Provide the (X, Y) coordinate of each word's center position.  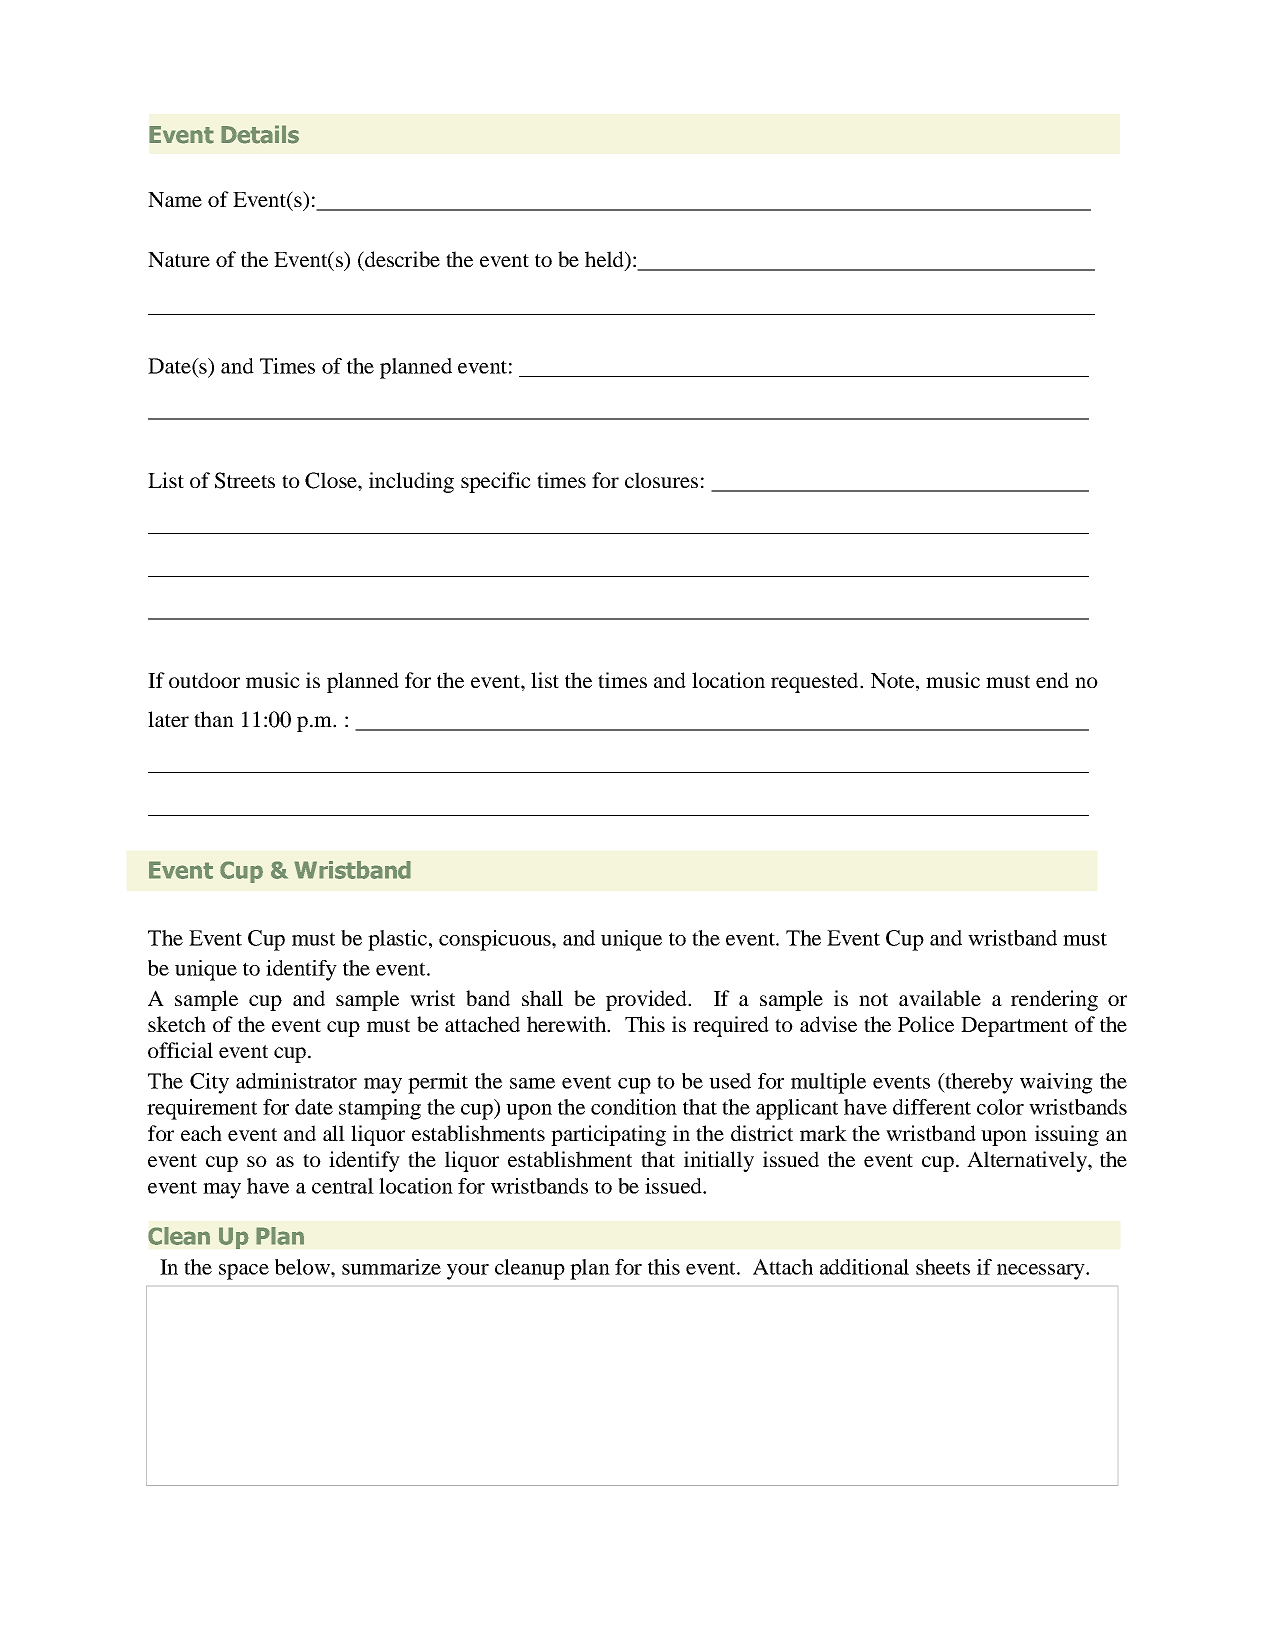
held (605, 260)
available (940, 998)
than (214, 719)
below (303, 1267)
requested (816, 682)
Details (260, 134)
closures (661, 480)
